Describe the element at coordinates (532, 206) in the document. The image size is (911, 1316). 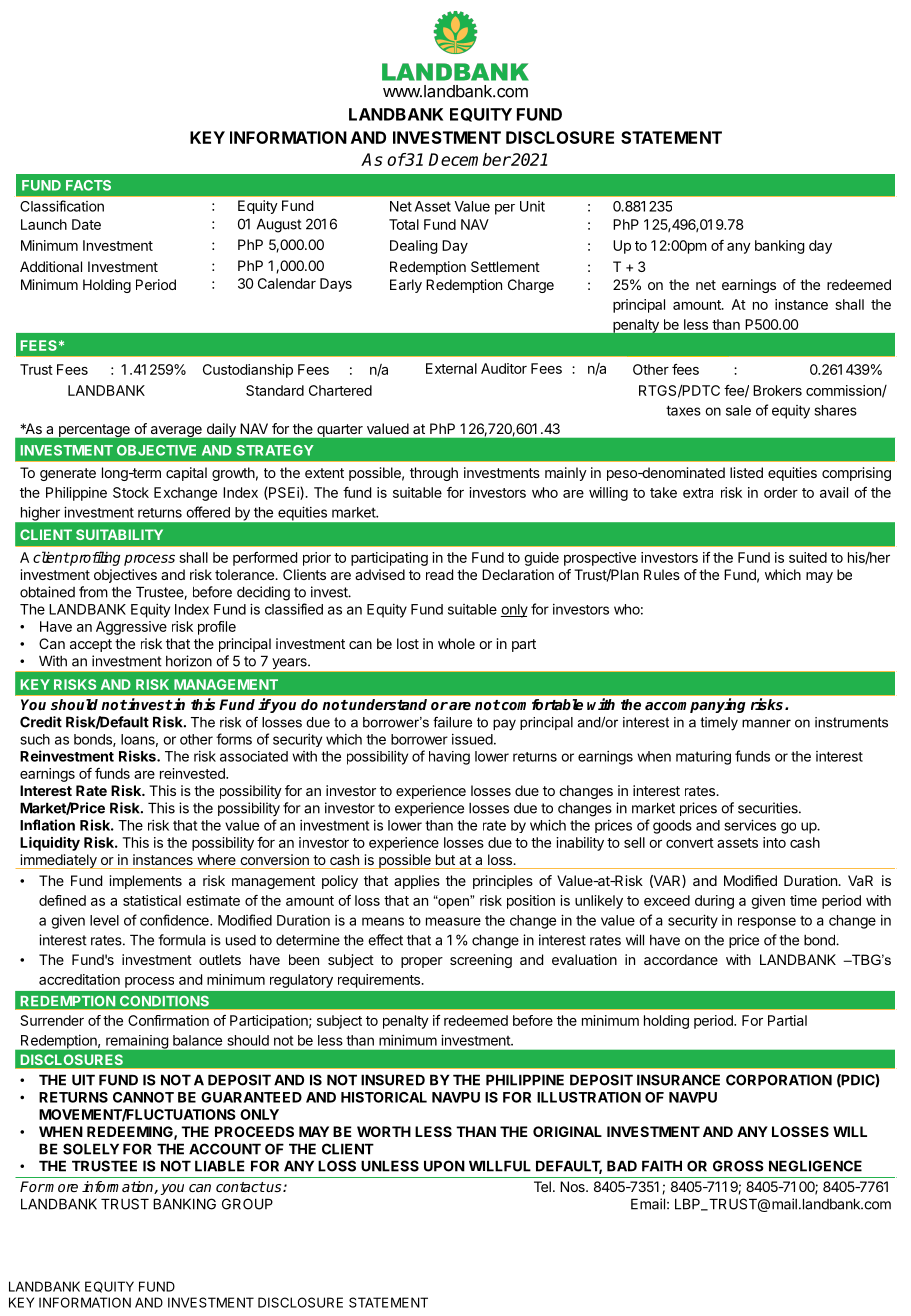
I see `Unit` at that location.
